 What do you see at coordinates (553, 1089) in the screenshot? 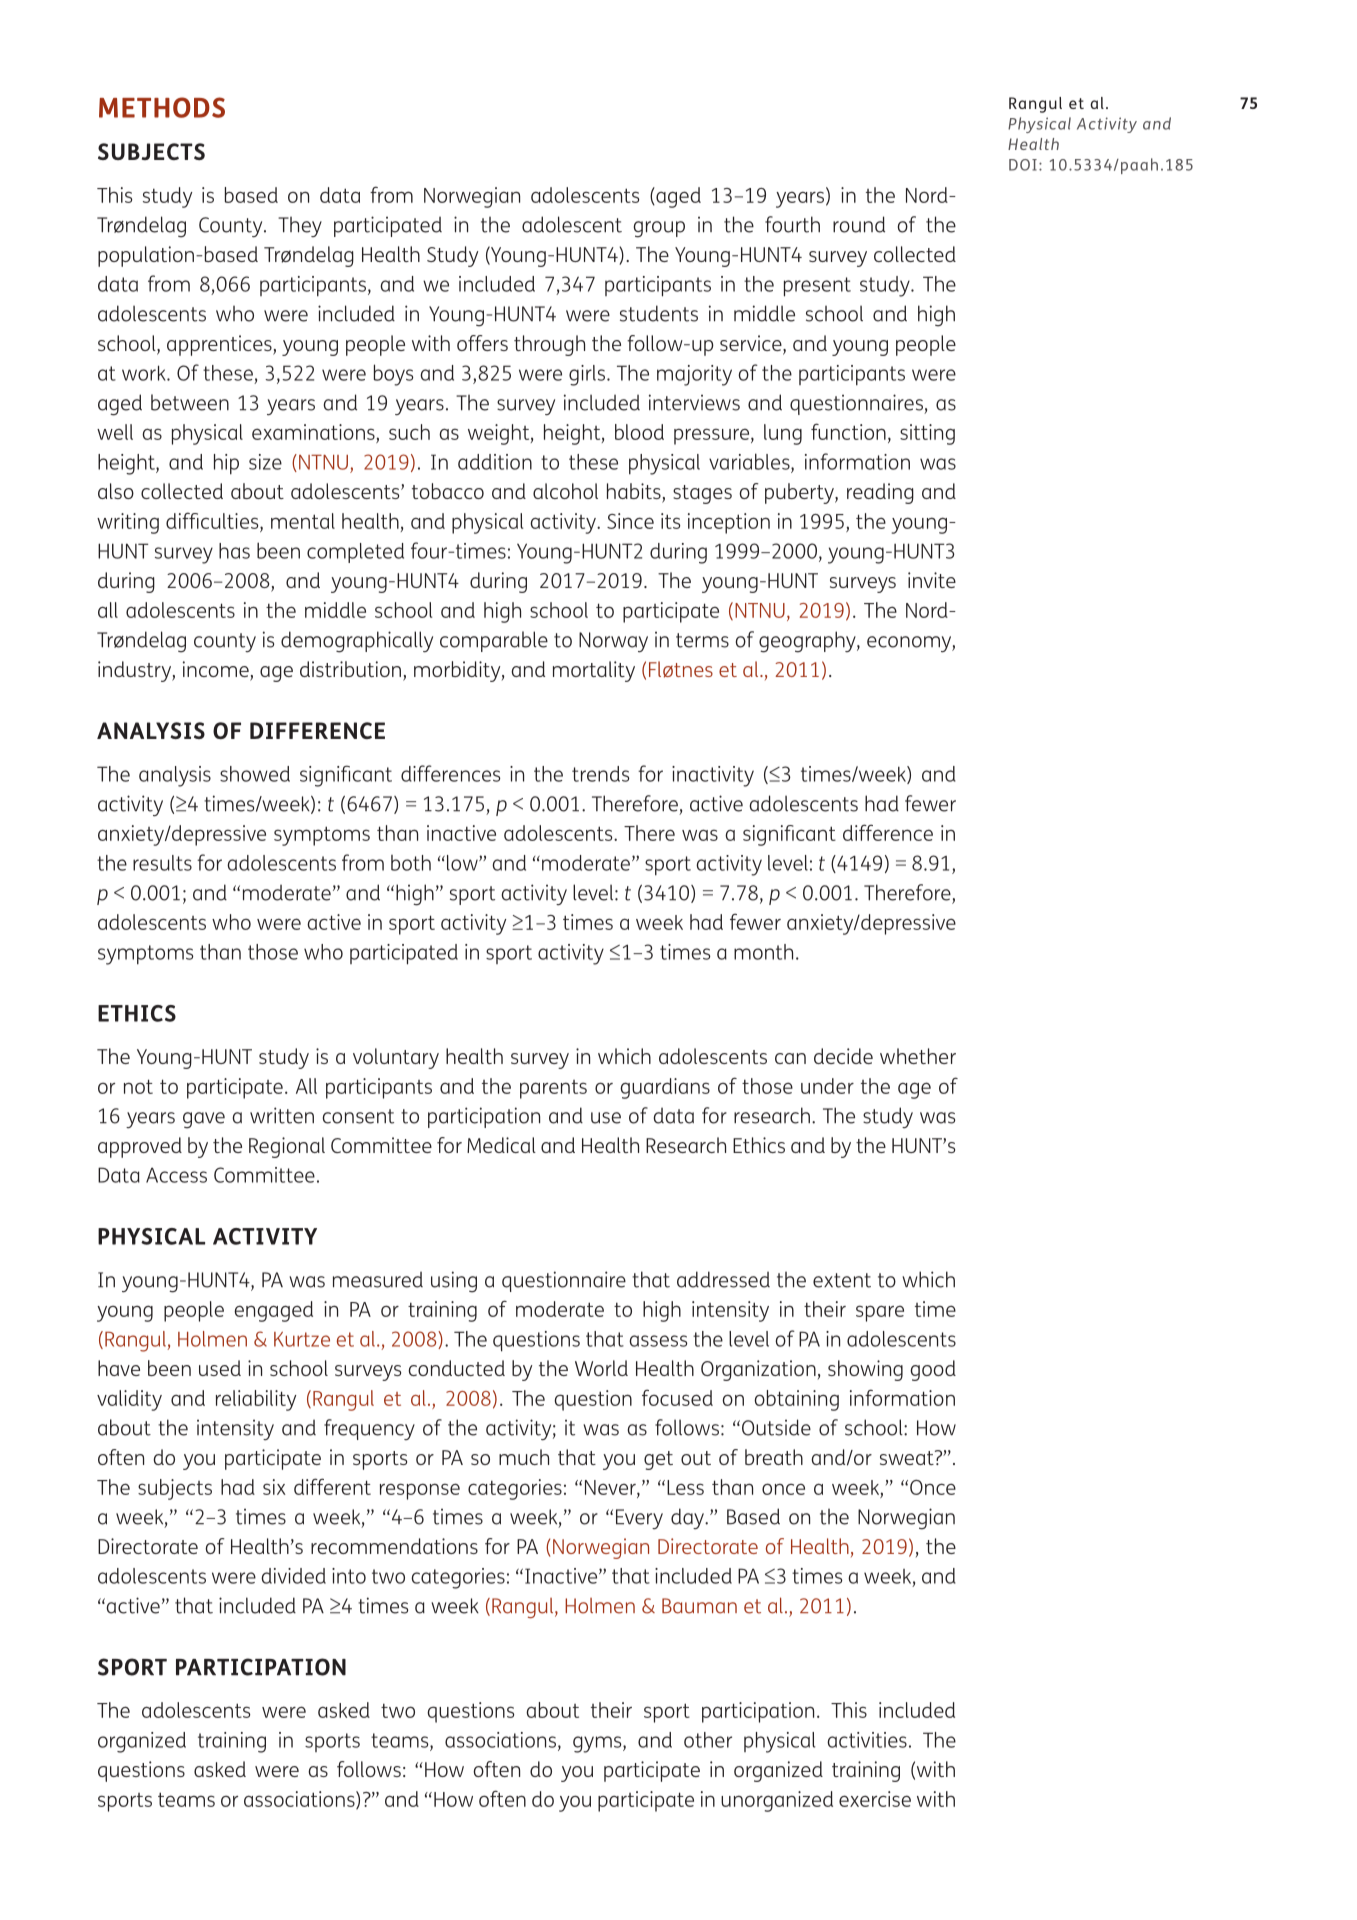
I see `parents` at bounding box center [553, 1089].
